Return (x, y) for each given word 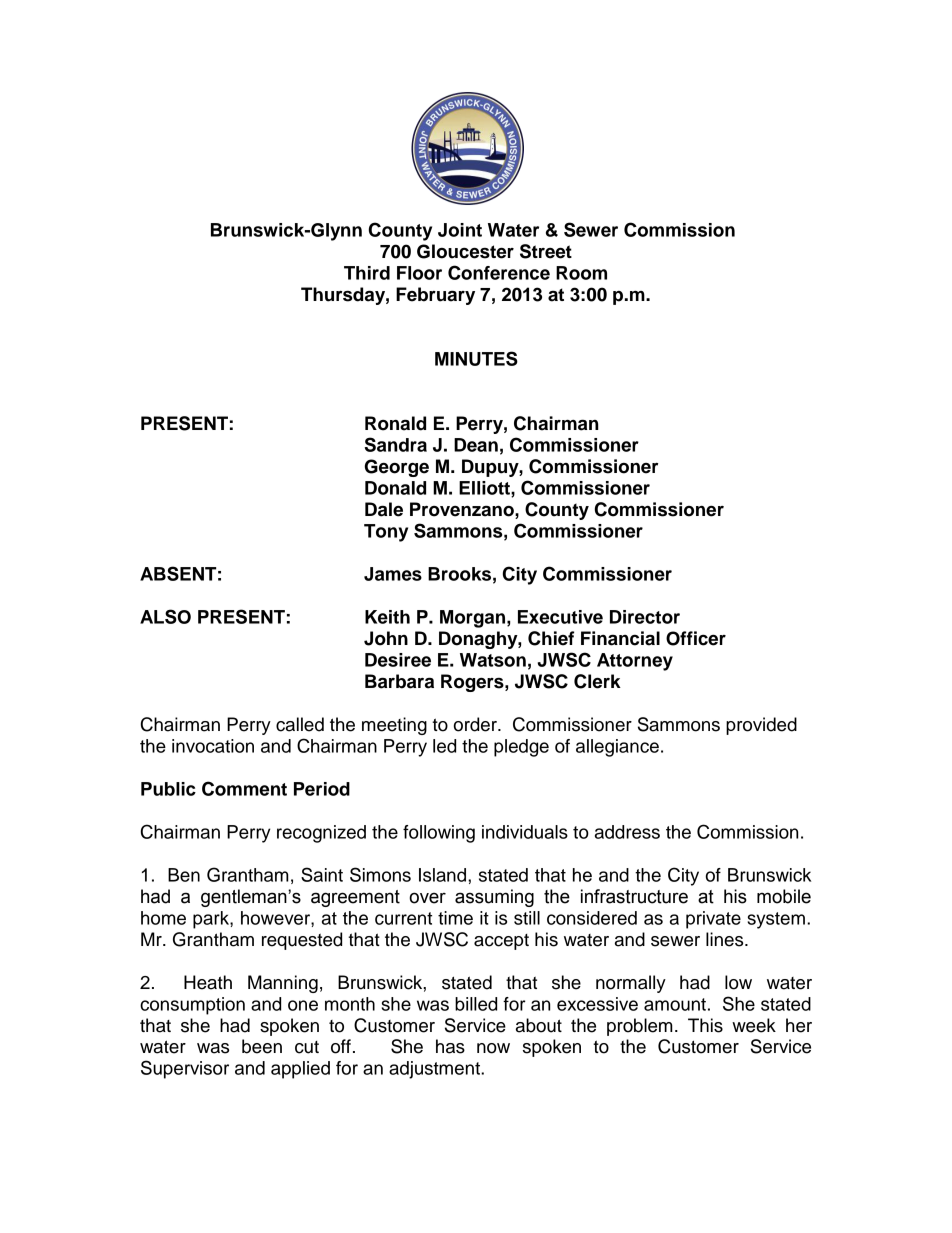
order (476, 724)
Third (367, 273)
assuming (494, 898)
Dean (476, 445)
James (393, 574)
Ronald (395, 423)
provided (761, 726)
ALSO (165, 616)
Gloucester (465, 251)
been (262, 1046)
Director (645, 617)
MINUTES (476, 358)
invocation (213, 746)
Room (581, 273)
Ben (184, 875)
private (713, 920)
